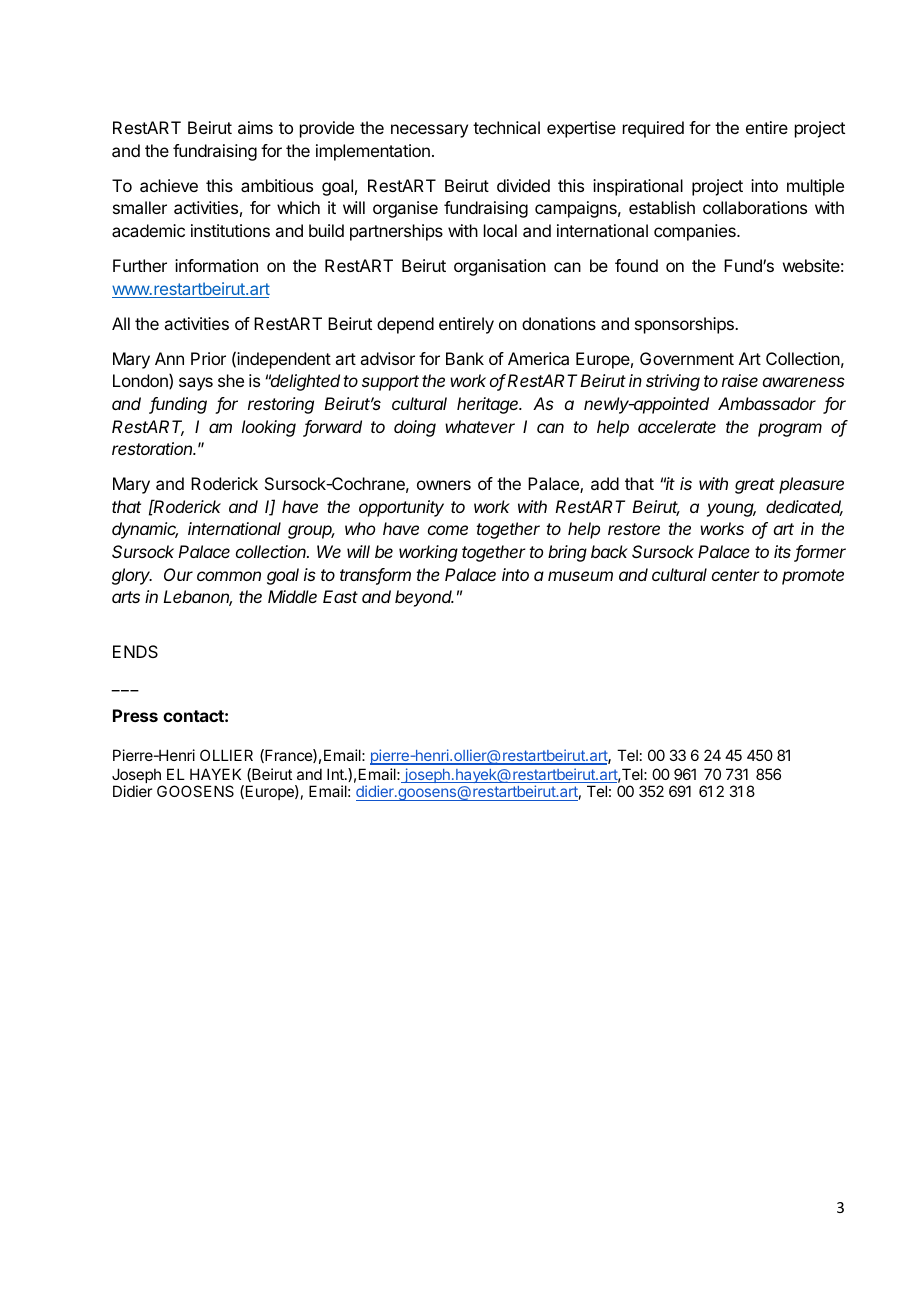 Image resolution: width=924 pixels, height=1308 pixels. Describe the element at coordinates (653, 129) in the screenshot. I see `required` at that location.
